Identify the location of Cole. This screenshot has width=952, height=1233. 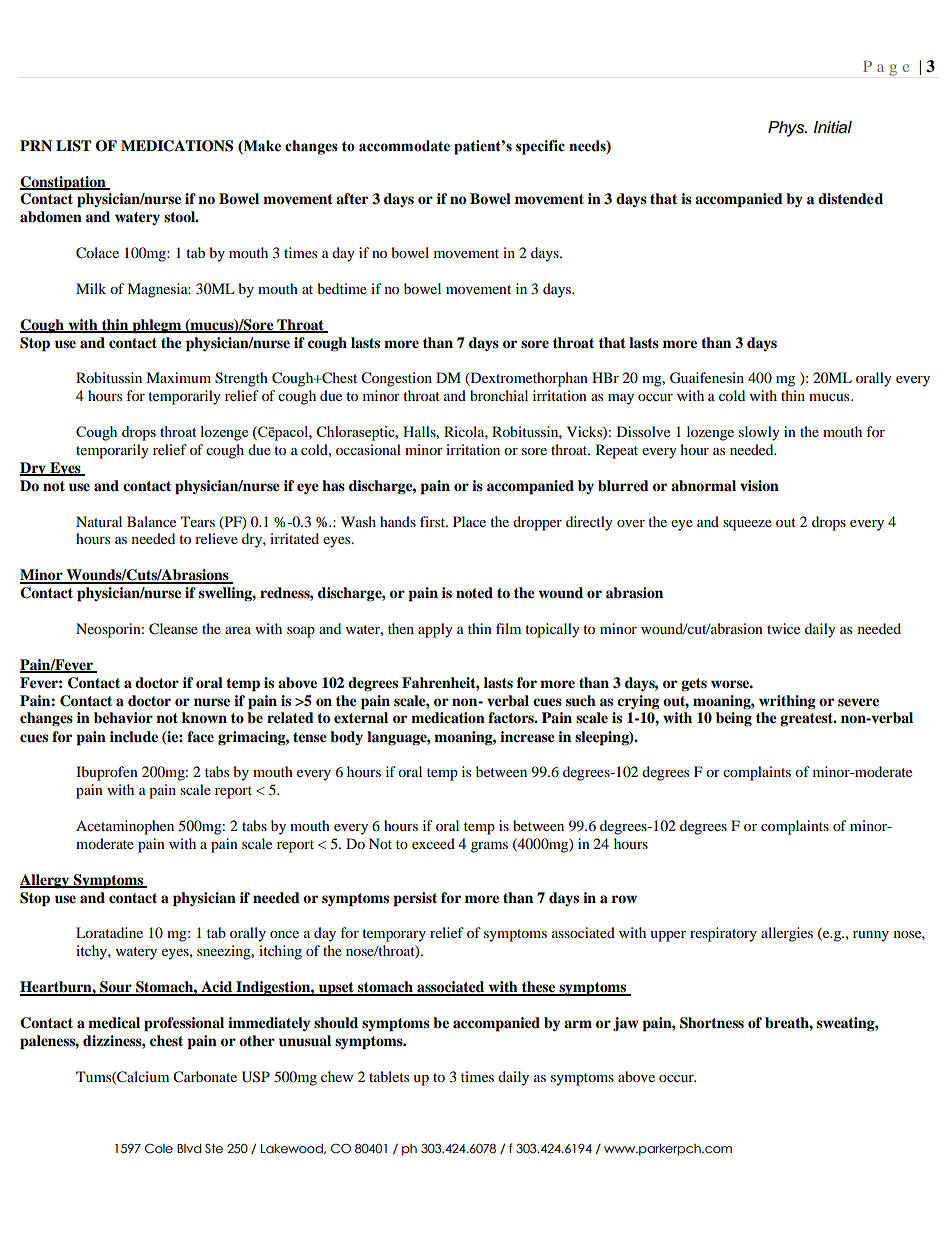
(159, 1148).
